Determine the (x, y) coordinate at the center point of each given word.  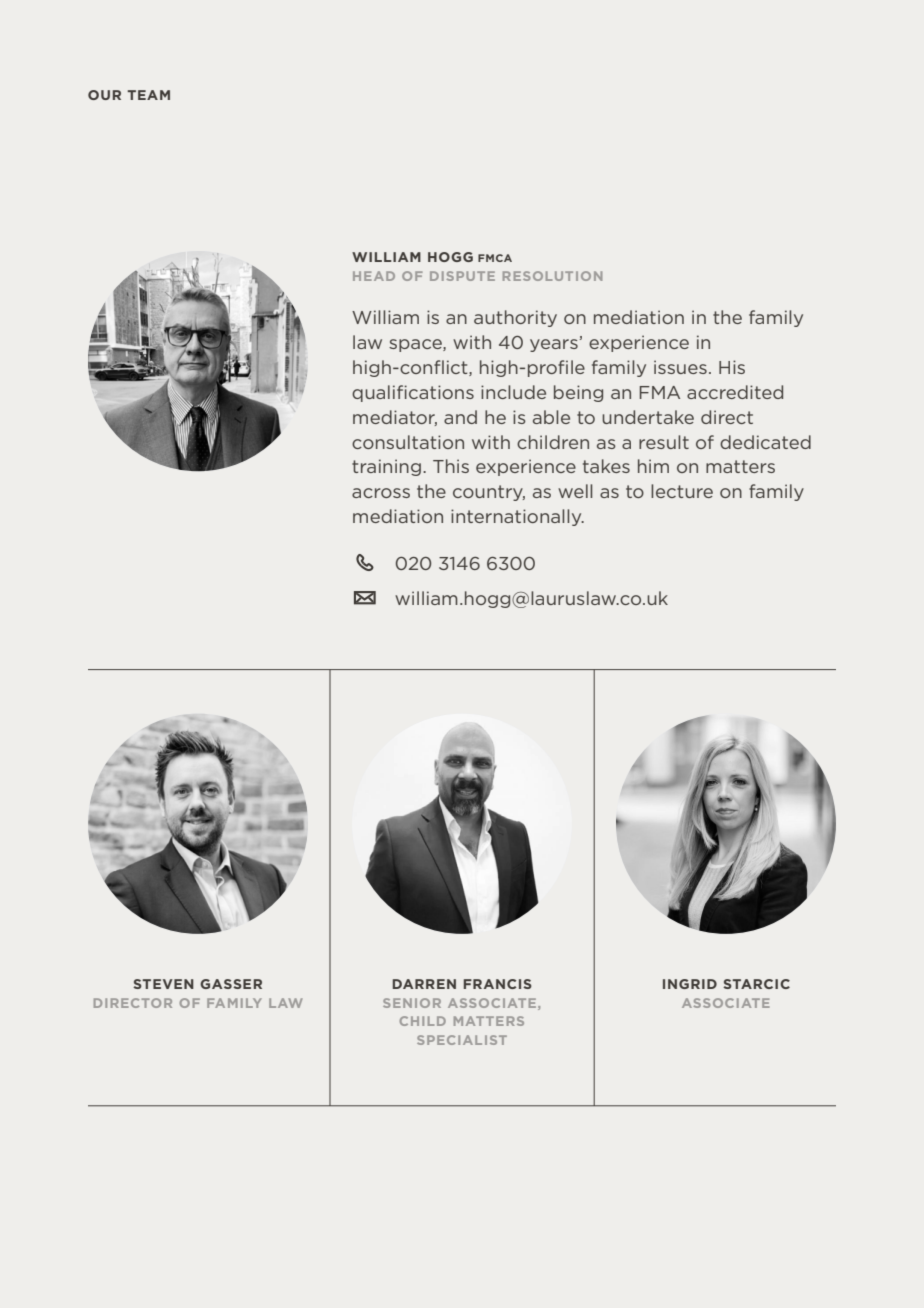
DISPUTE (462, 276)
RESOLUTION (552, 276)
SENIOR (412, 1003)
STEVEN (163, 984)
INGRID (690, 984)
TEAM (148, 95)
